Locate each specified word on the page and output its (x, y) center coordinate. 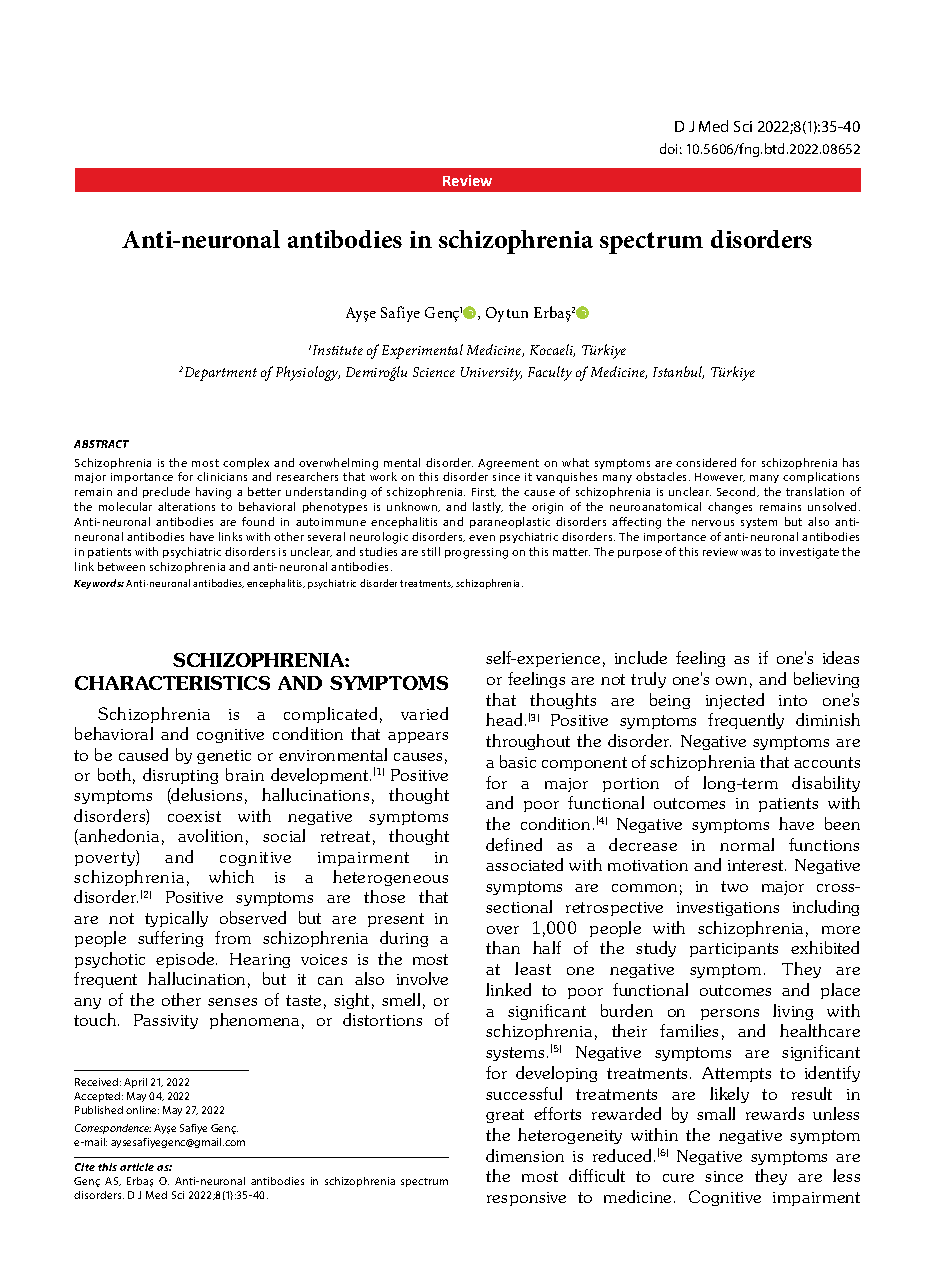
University (491, 374)
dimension (525, 1155)
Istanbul (678, 372)
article (137, 1167)
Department (219, 374)
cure (678, 1178)
